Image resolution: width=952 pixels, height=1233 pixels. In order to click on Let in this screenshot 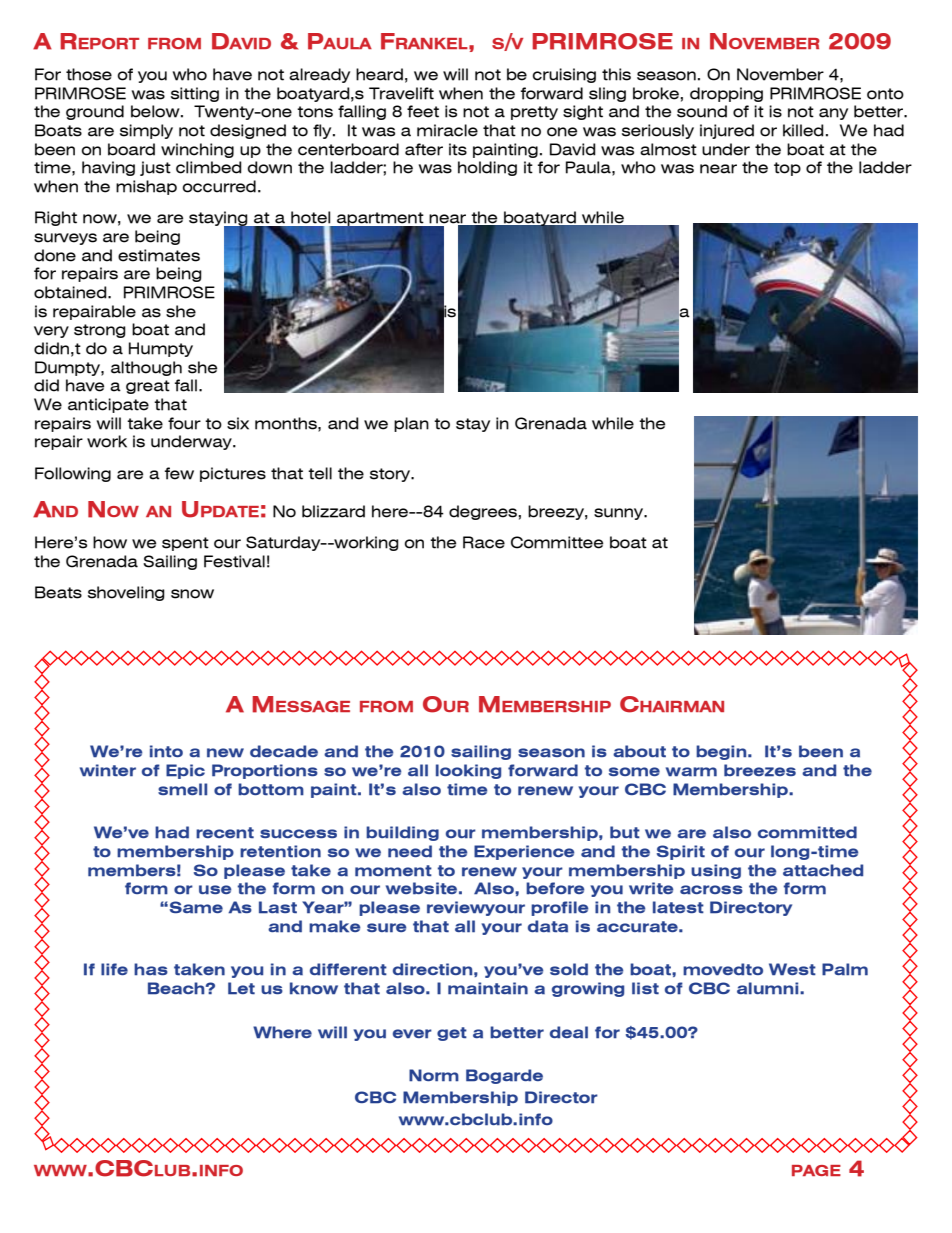, I will do `click(241, 988)`.
